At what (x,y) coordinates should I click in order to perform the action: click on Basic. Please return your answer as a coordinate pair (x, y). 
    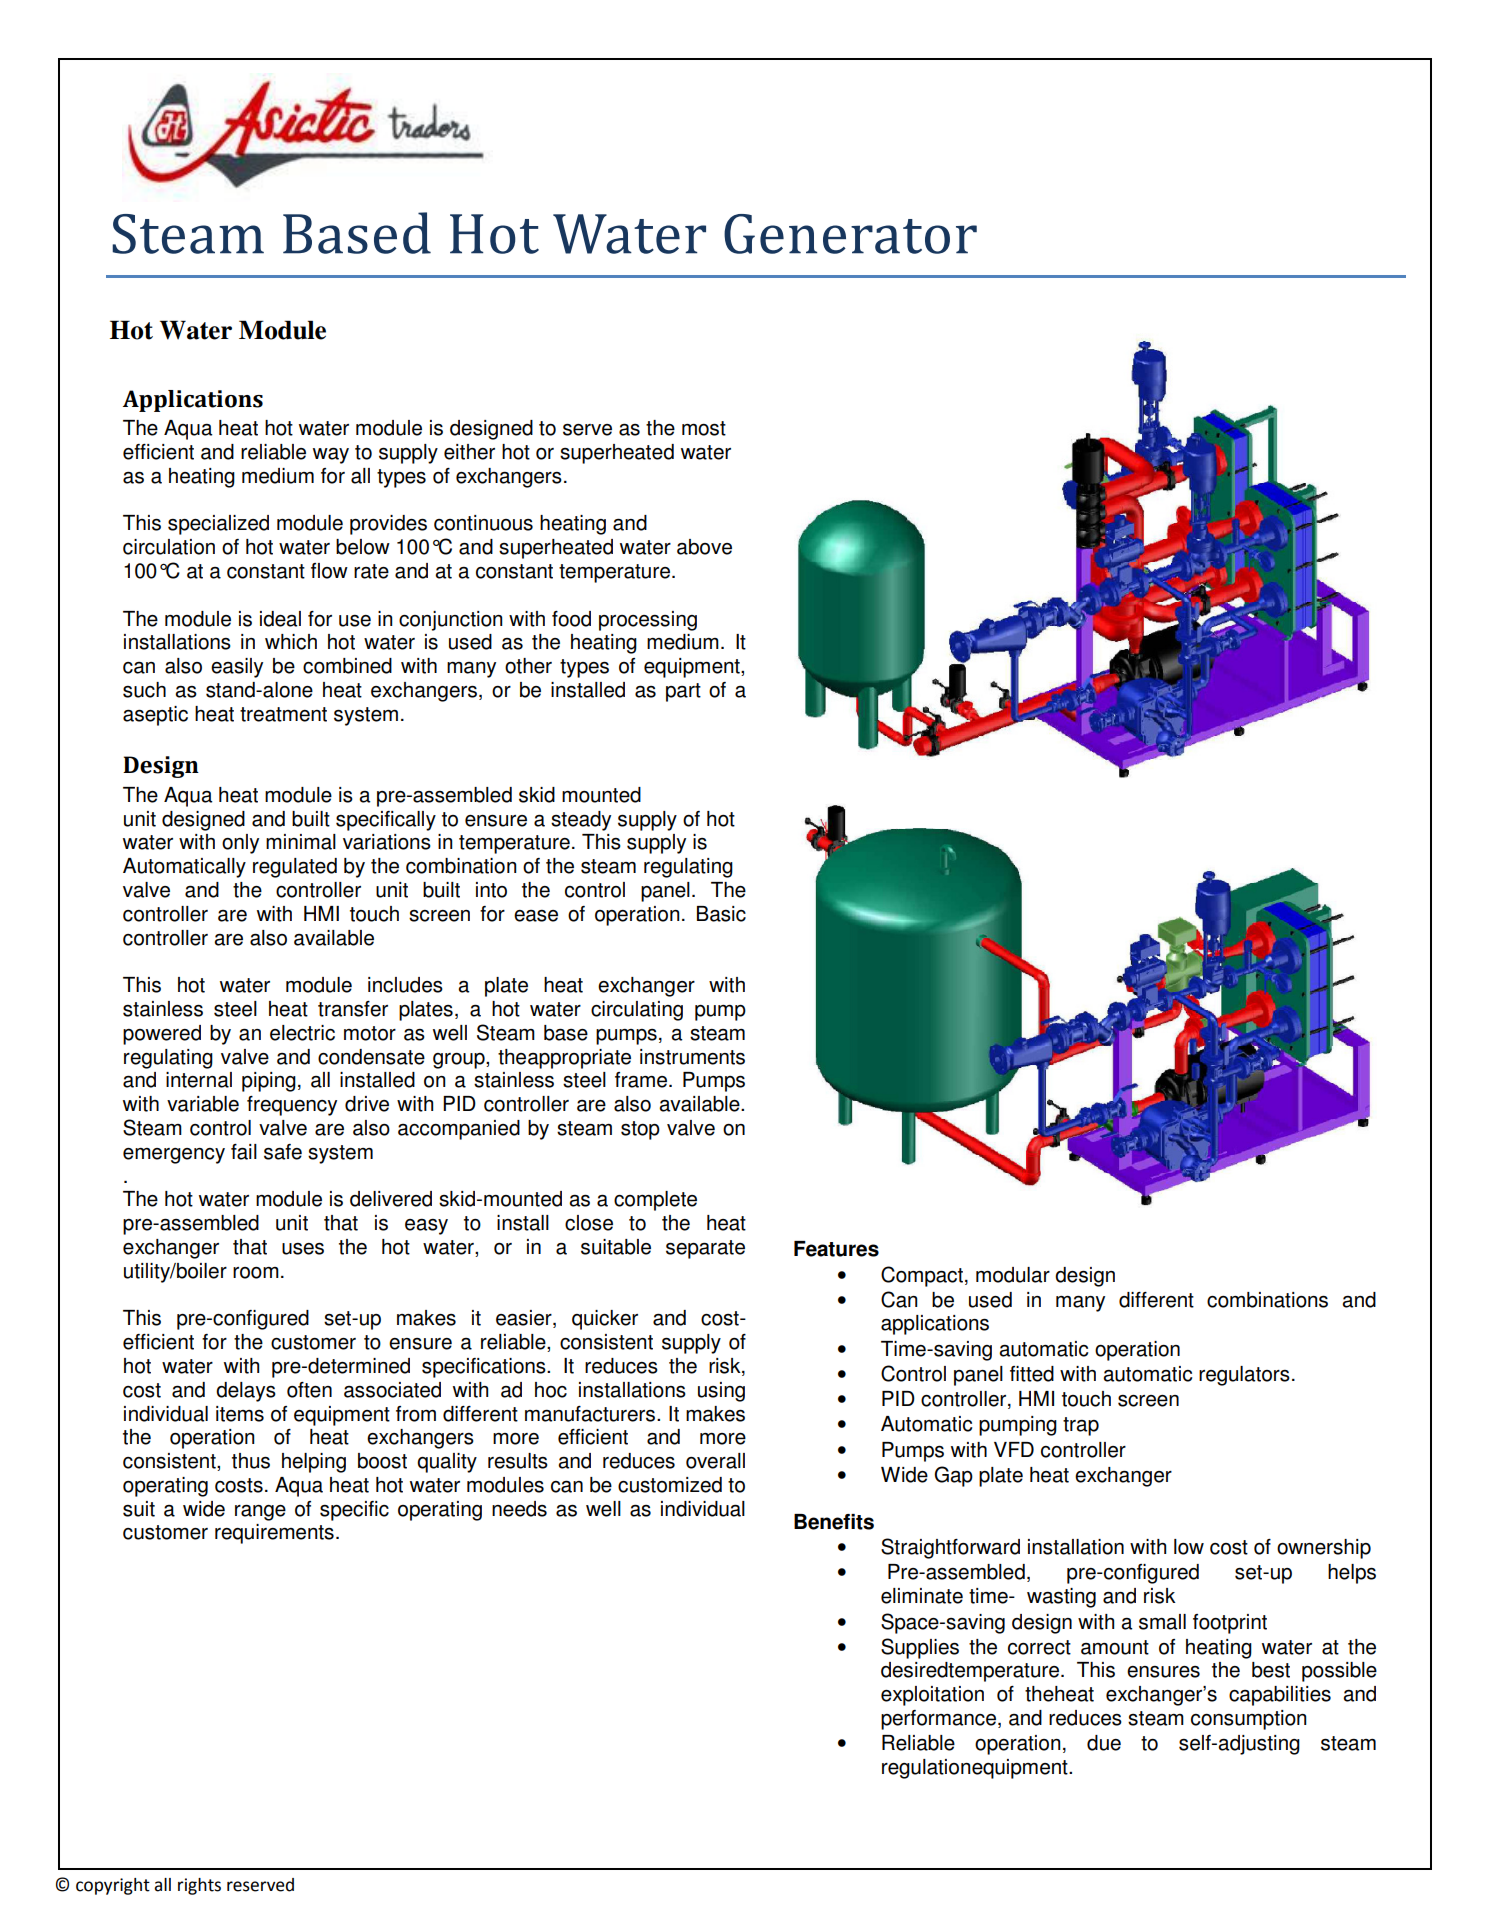
    Looking at the image, I should click on (721, 914).
